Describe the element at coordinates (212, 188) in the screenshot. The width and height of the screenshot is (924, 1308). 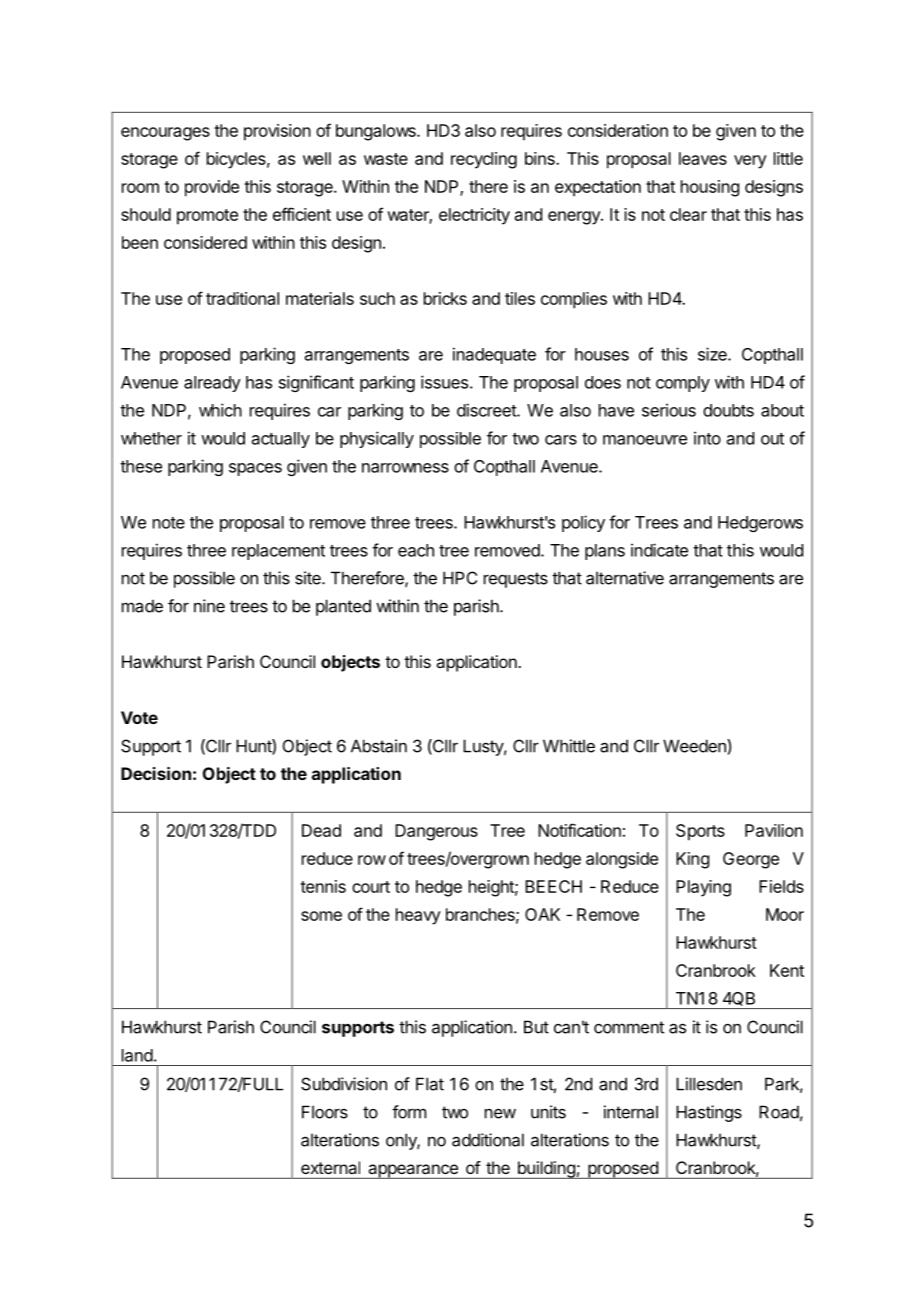
I see `provide` at that location.
